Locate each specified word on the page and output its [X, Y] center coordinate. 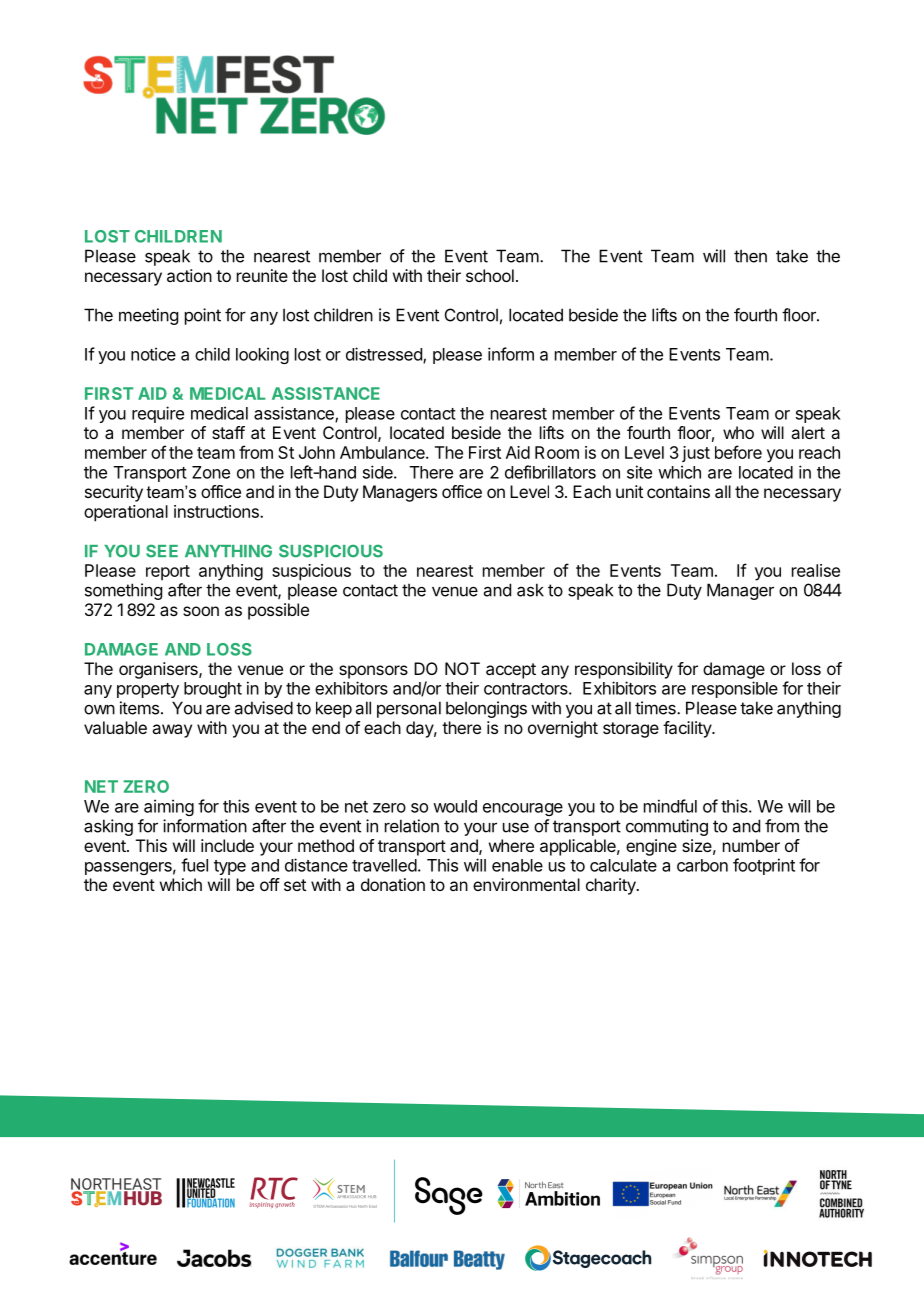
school [490, 275]
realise [816, 570]
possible [278, 611]
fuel [194, 865]
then [750, 256]
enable [517, 865]
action [189, 275]
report [168, 573]
